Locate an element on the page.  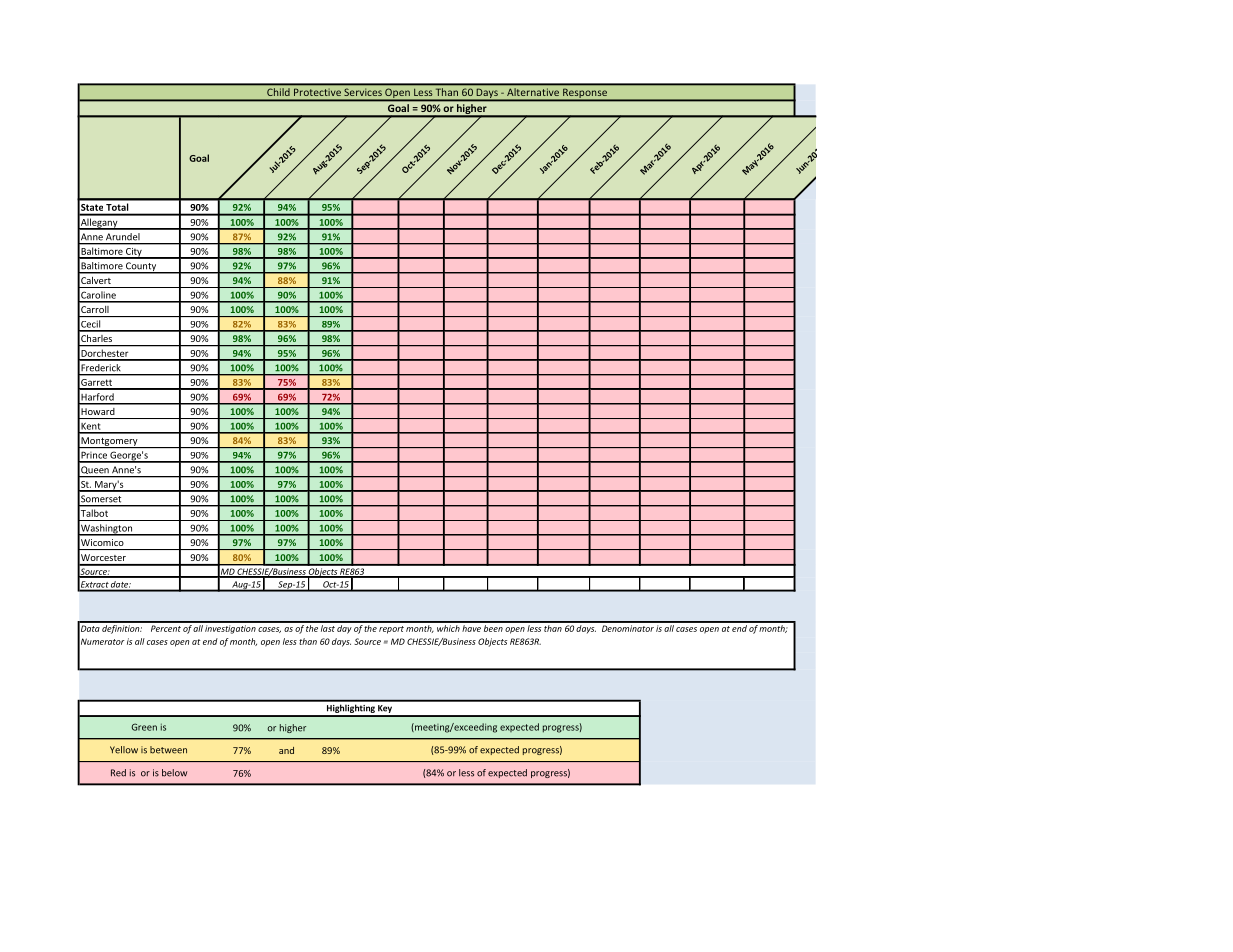
below is located at coordinates (174, 773).
